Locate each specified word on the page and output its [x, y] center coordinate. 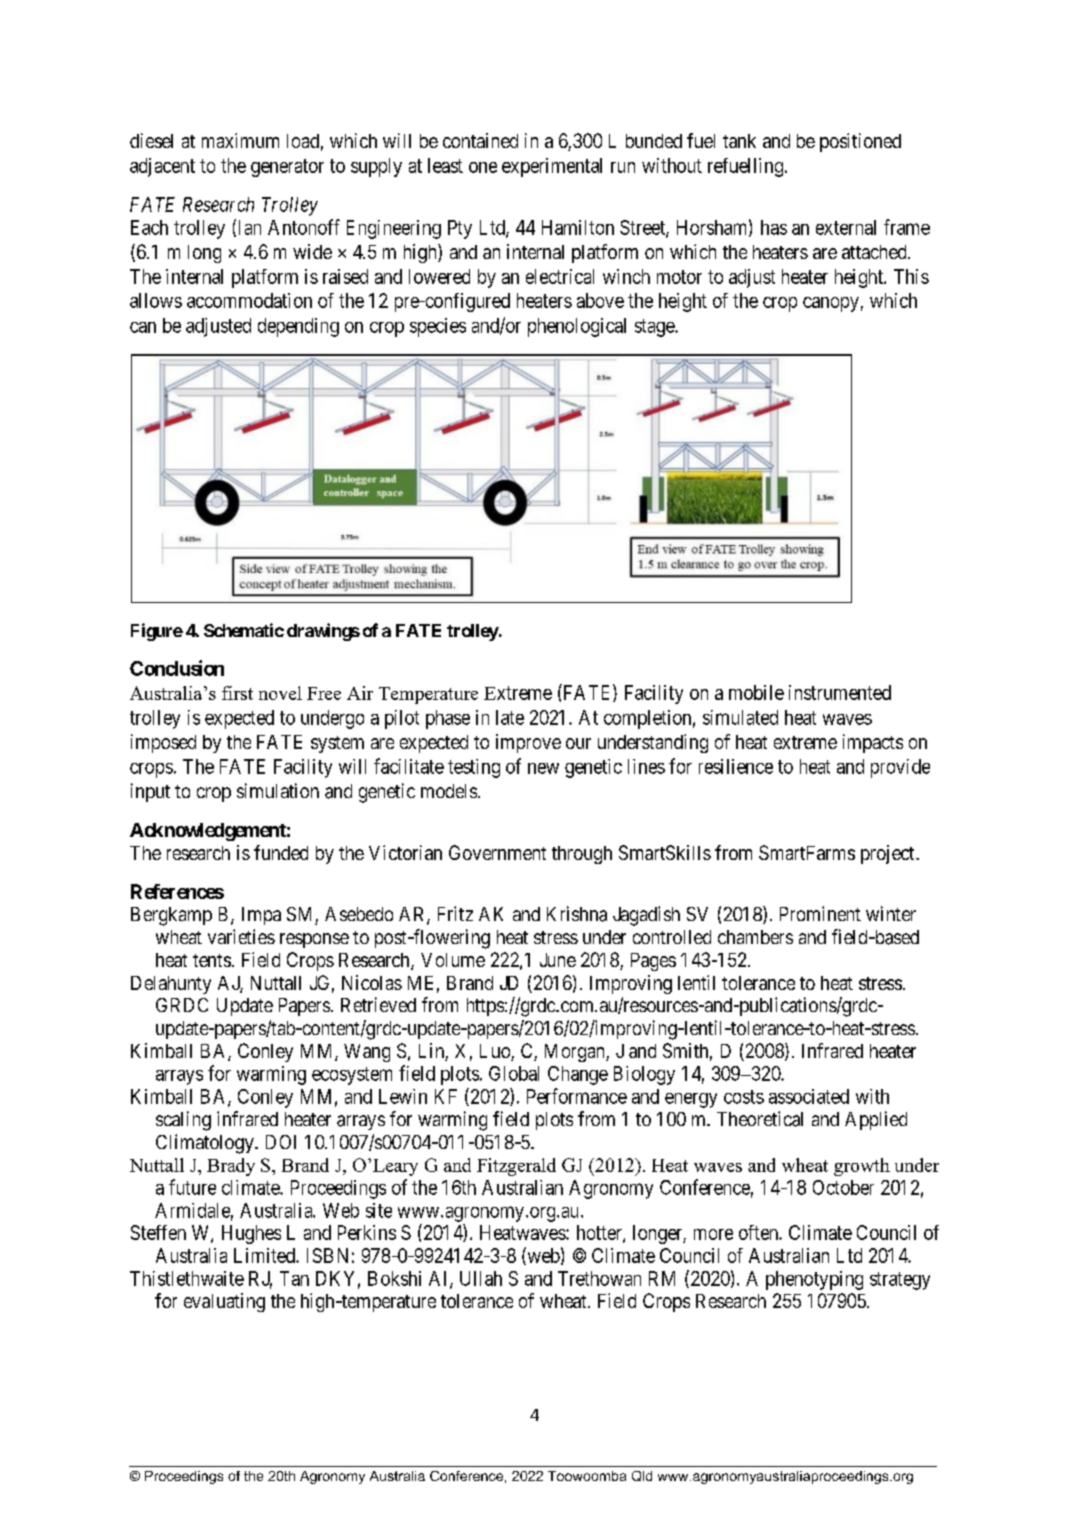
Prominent [820, 913]
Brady [231, 1167]
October [843, 1187]
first [237, 693]
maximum [240, 140]
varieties [241, 936]
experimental [552, 167]
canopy [831, 304]
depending [298, 327]
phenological [577, 327]
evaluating [224, 1302]
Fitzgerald [516, 1167]
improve [528, 743]
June [558, 960]
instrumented [840, 692]
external [846, 227]
